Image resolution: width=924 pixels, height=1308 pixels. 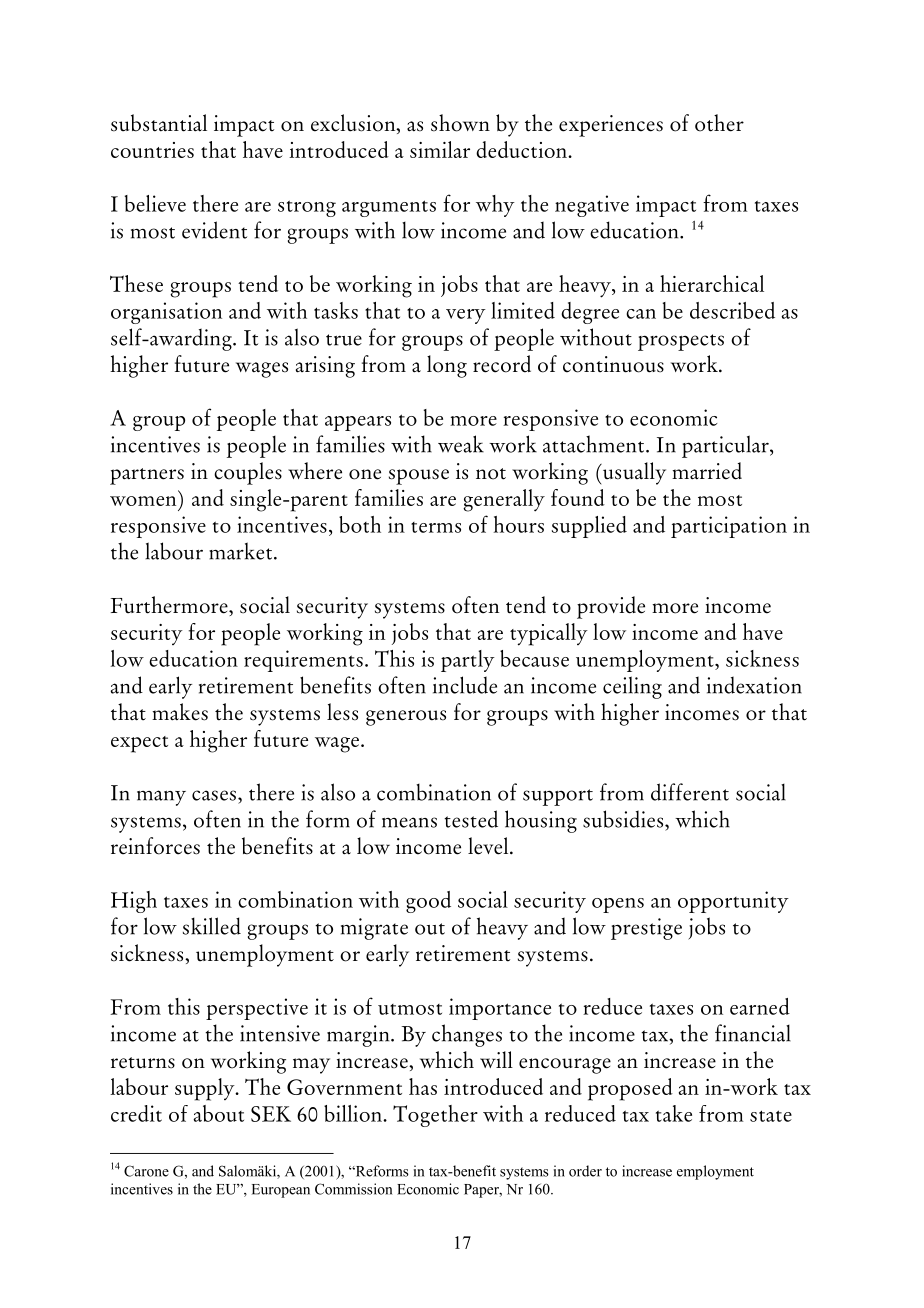 I want to click on other, so click(x=719, y=123).
